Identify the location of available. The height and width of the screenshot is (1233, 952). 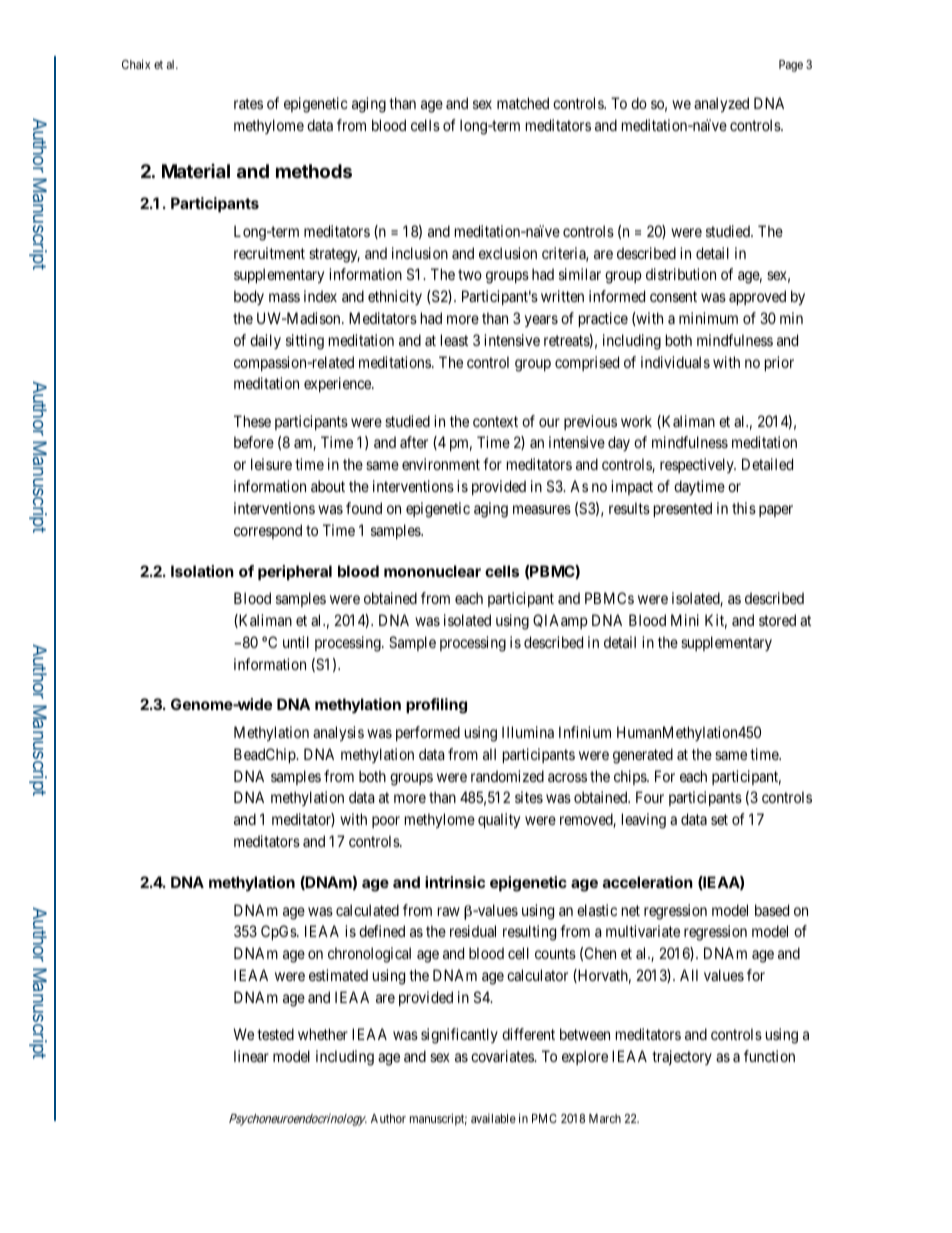
(493, 1118).
